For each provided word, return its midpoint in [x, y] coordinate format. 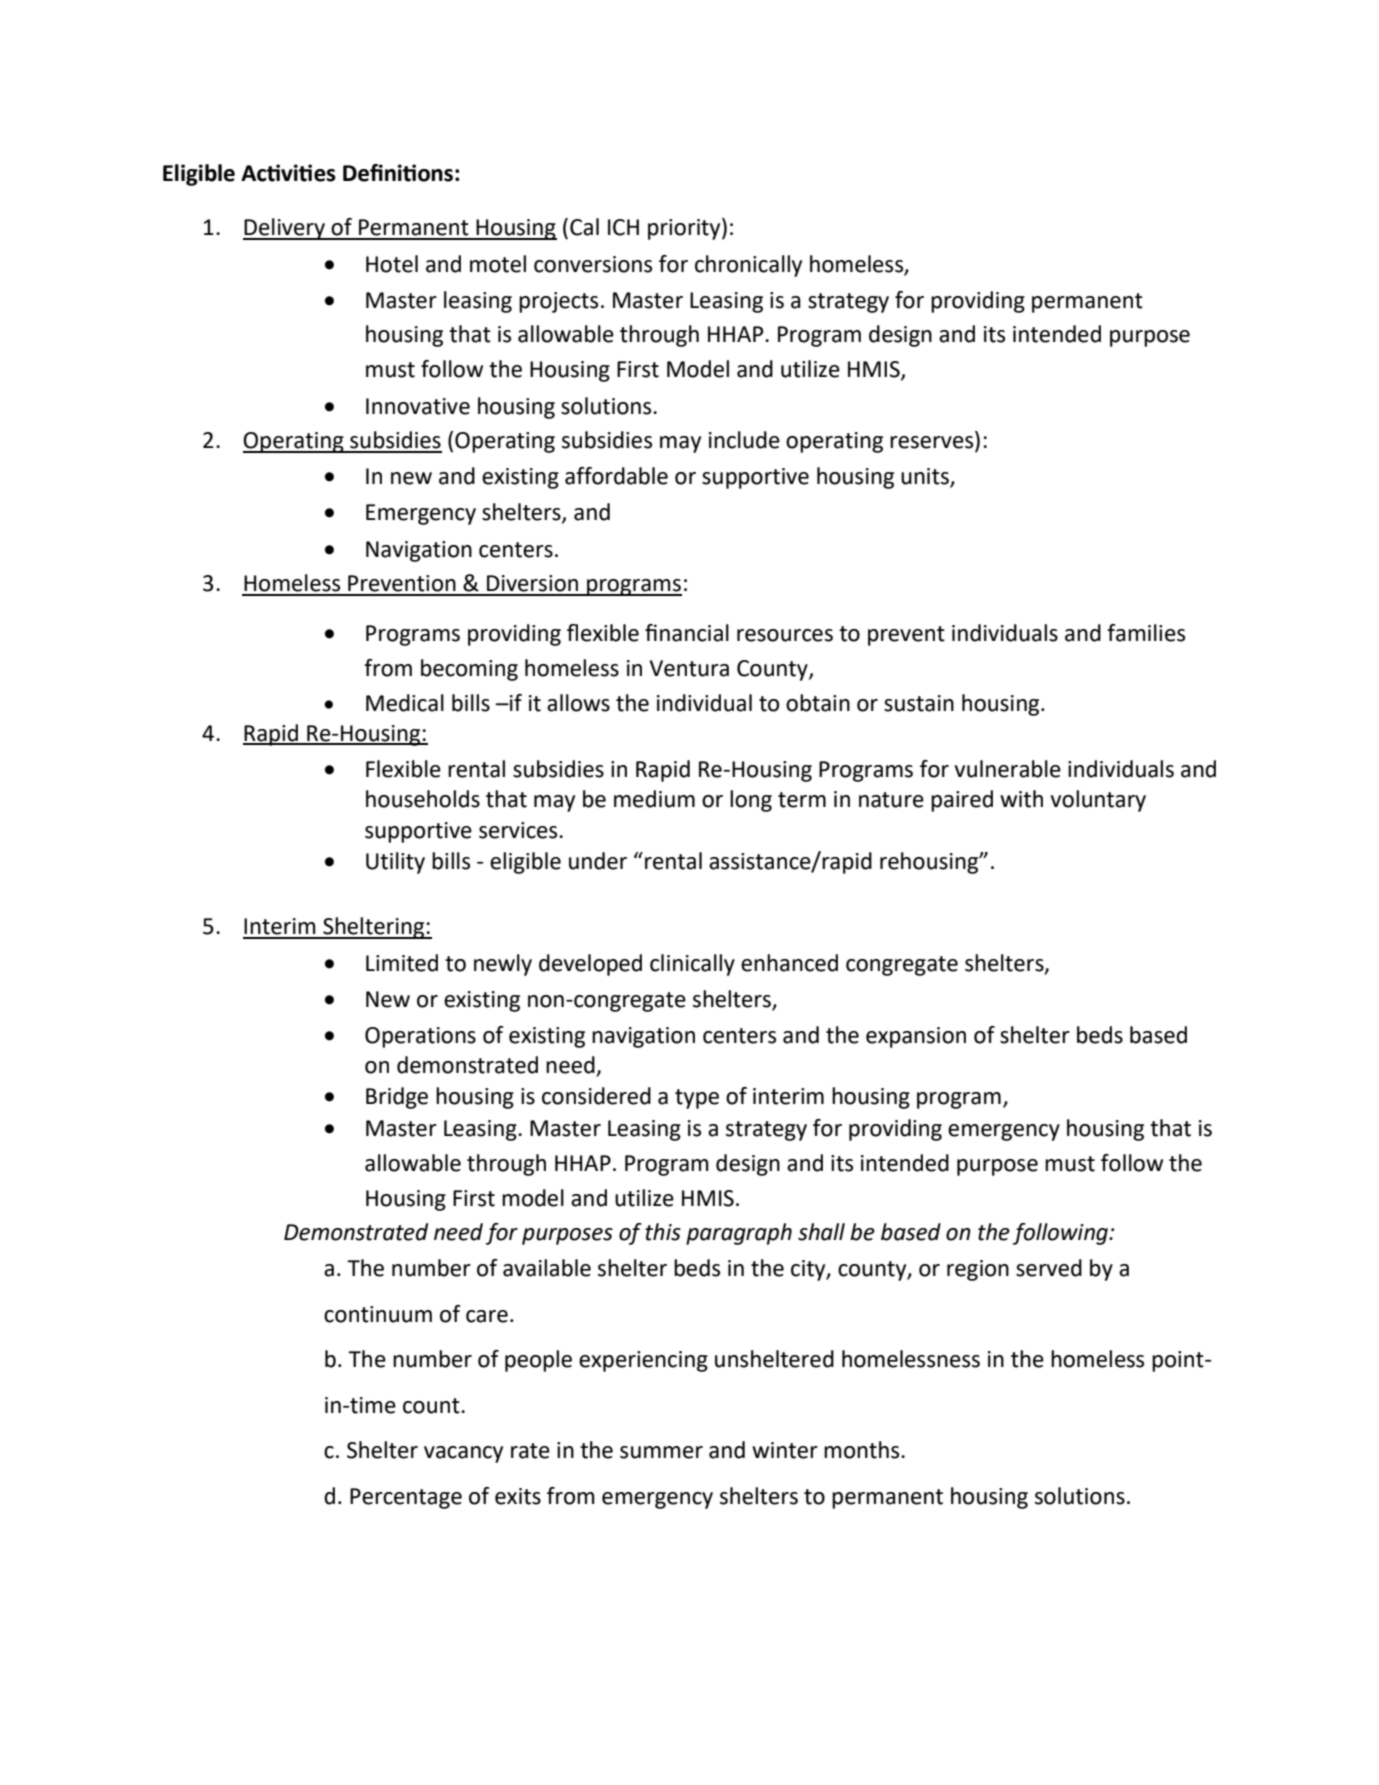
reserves [933, 443]
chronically [748, 266]
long [751, 801]
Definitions [398, 173]
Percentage [406, 1498]
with [1021, 799]
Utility [395, 863]
